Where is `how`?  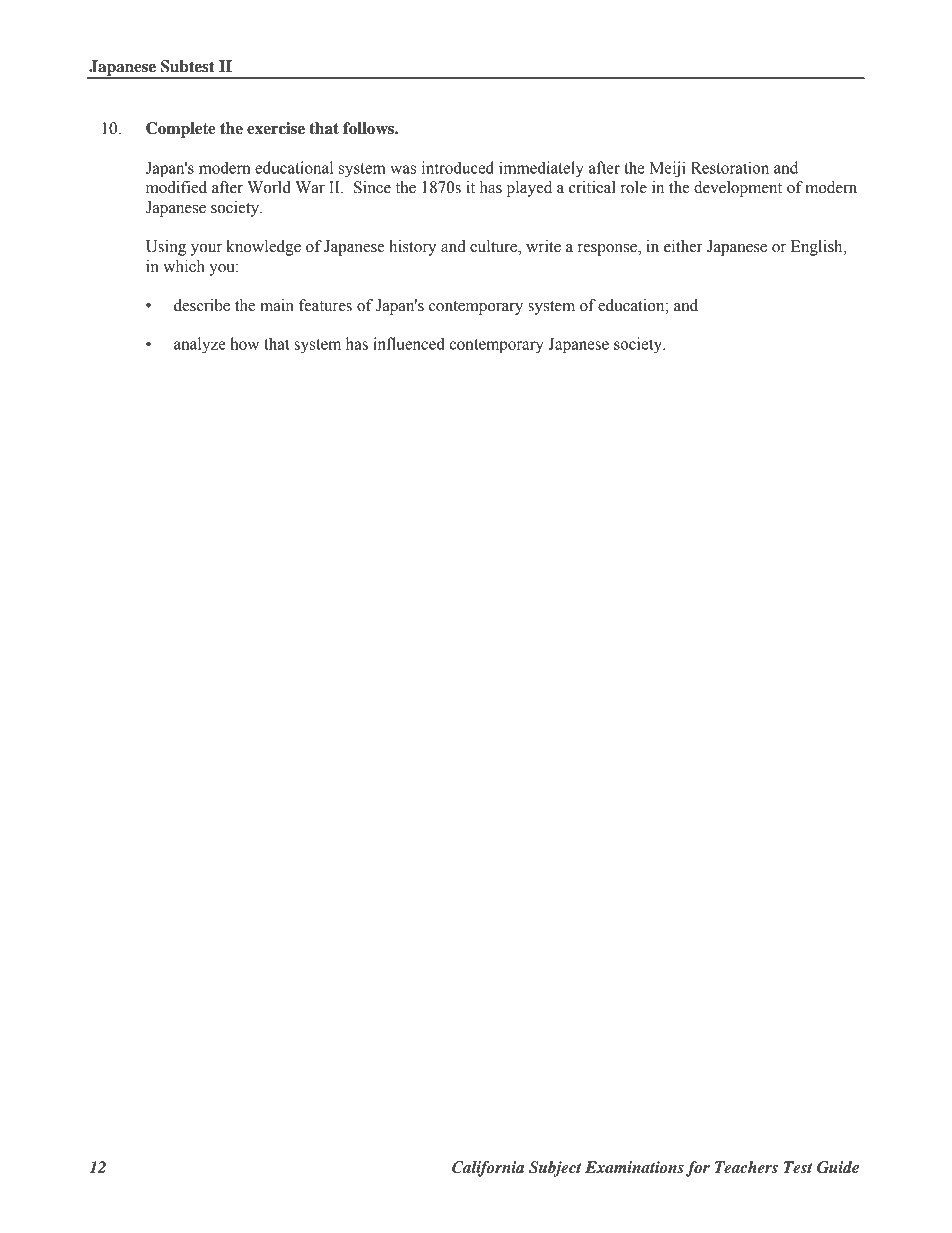 how is located at coordinates (244, 343).
